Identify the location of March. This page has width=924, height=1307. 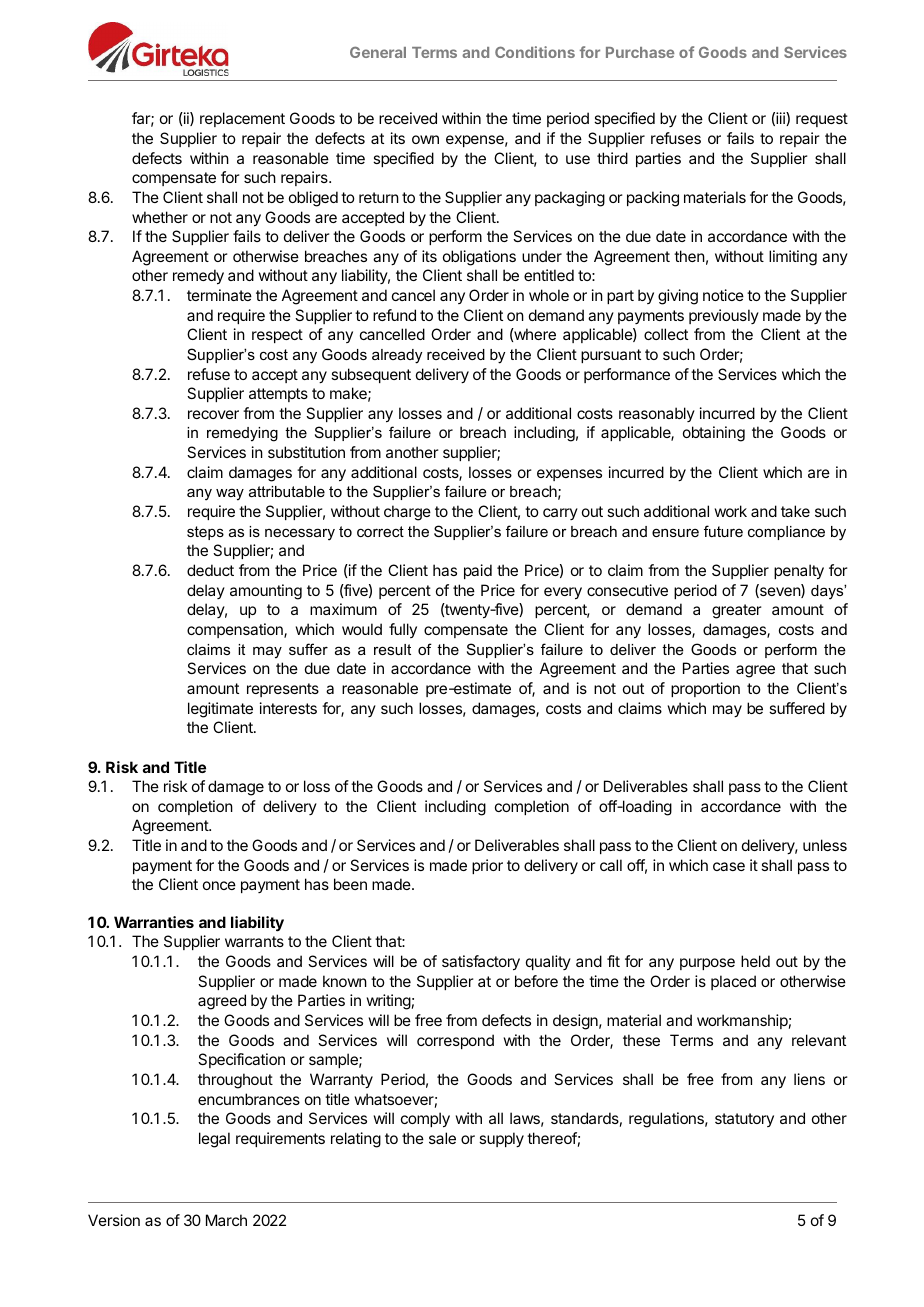
(226, 1220).
